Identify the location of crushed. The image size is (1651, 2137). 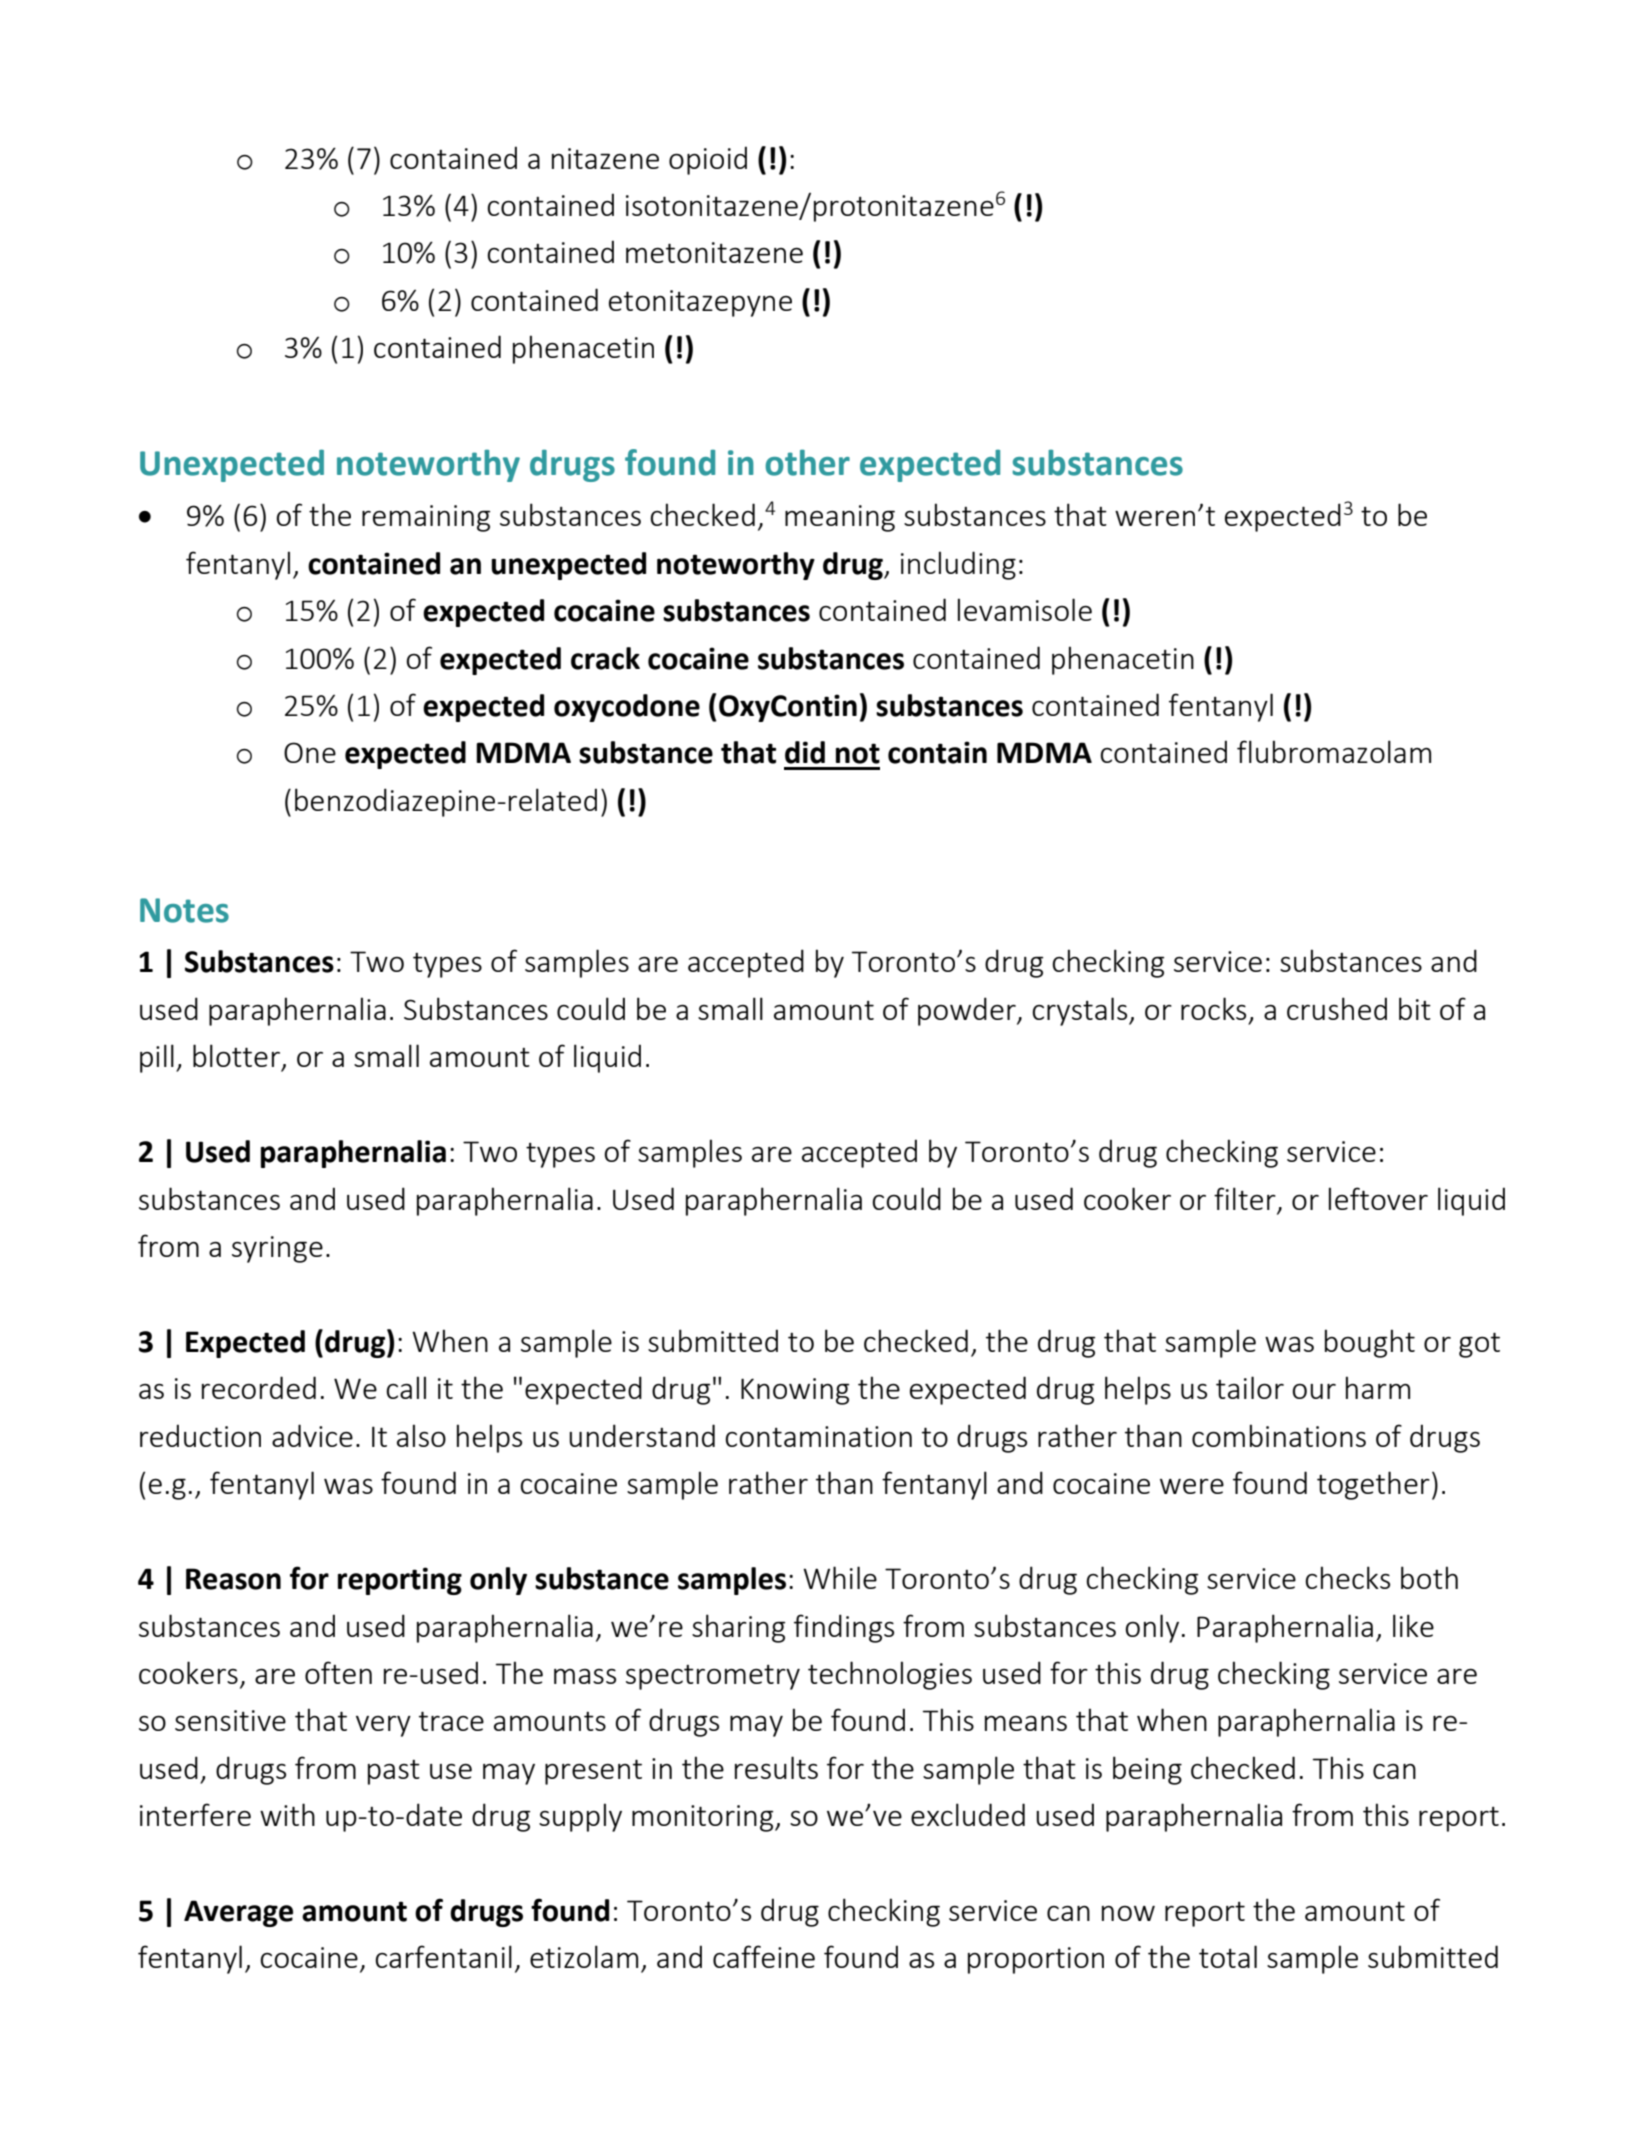
(1337, 1008).
